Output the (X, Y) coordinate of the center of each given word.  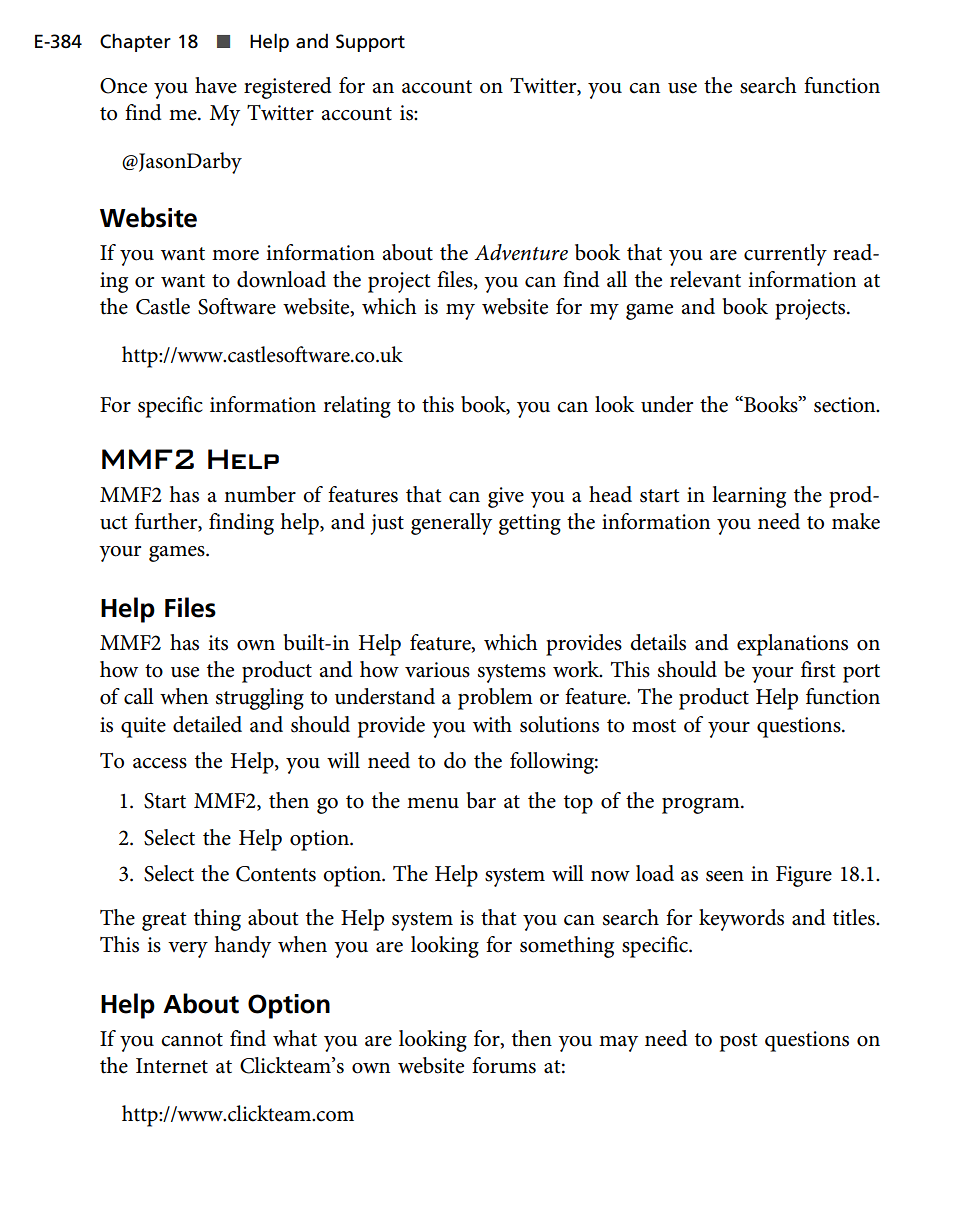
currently (785, 255)
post (738, 1042)
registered (288, 88)
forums (504, 1065)
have (216, 85)
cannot (192, 1040)
